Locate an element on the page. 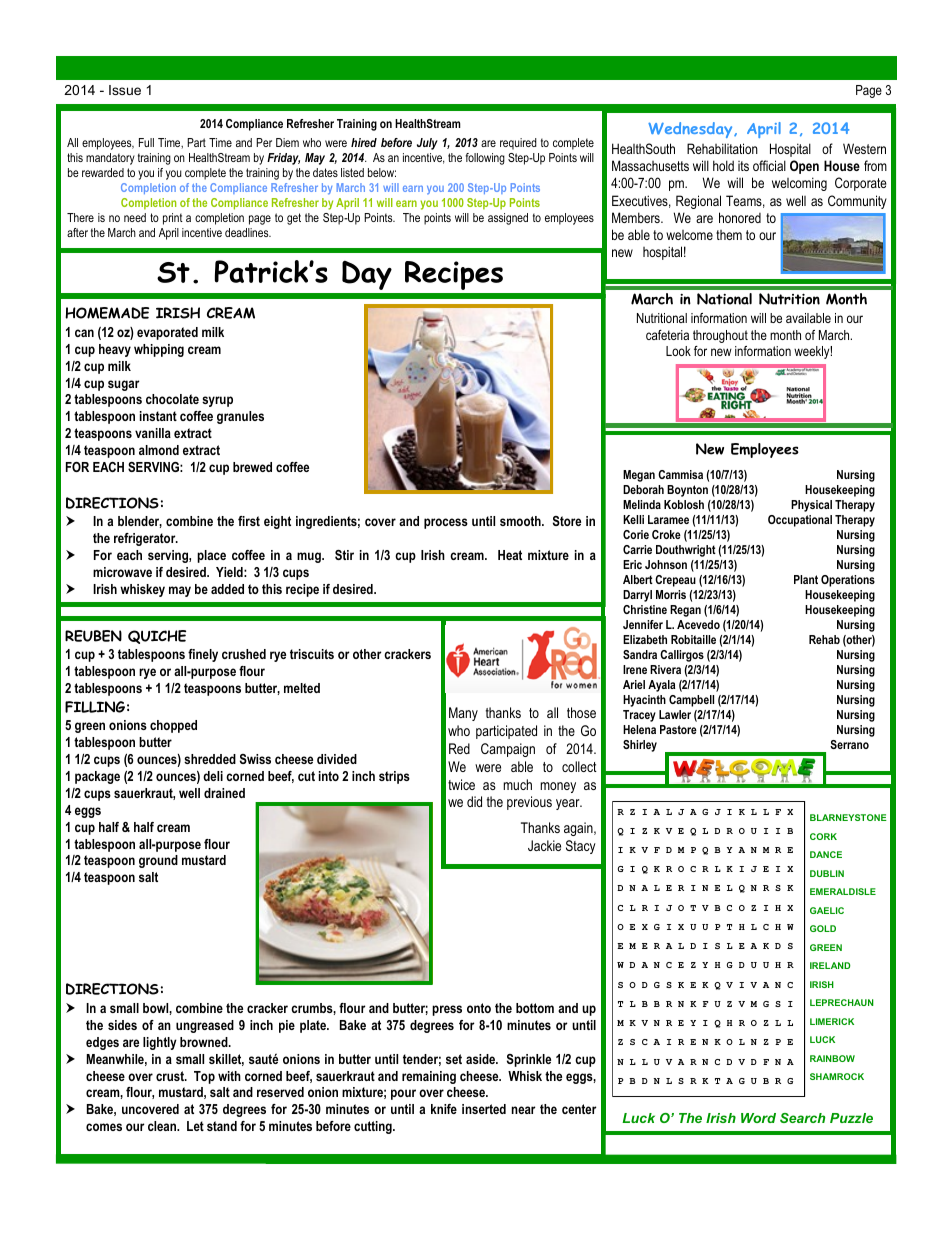  instant is located at coordinates (158, 416).
